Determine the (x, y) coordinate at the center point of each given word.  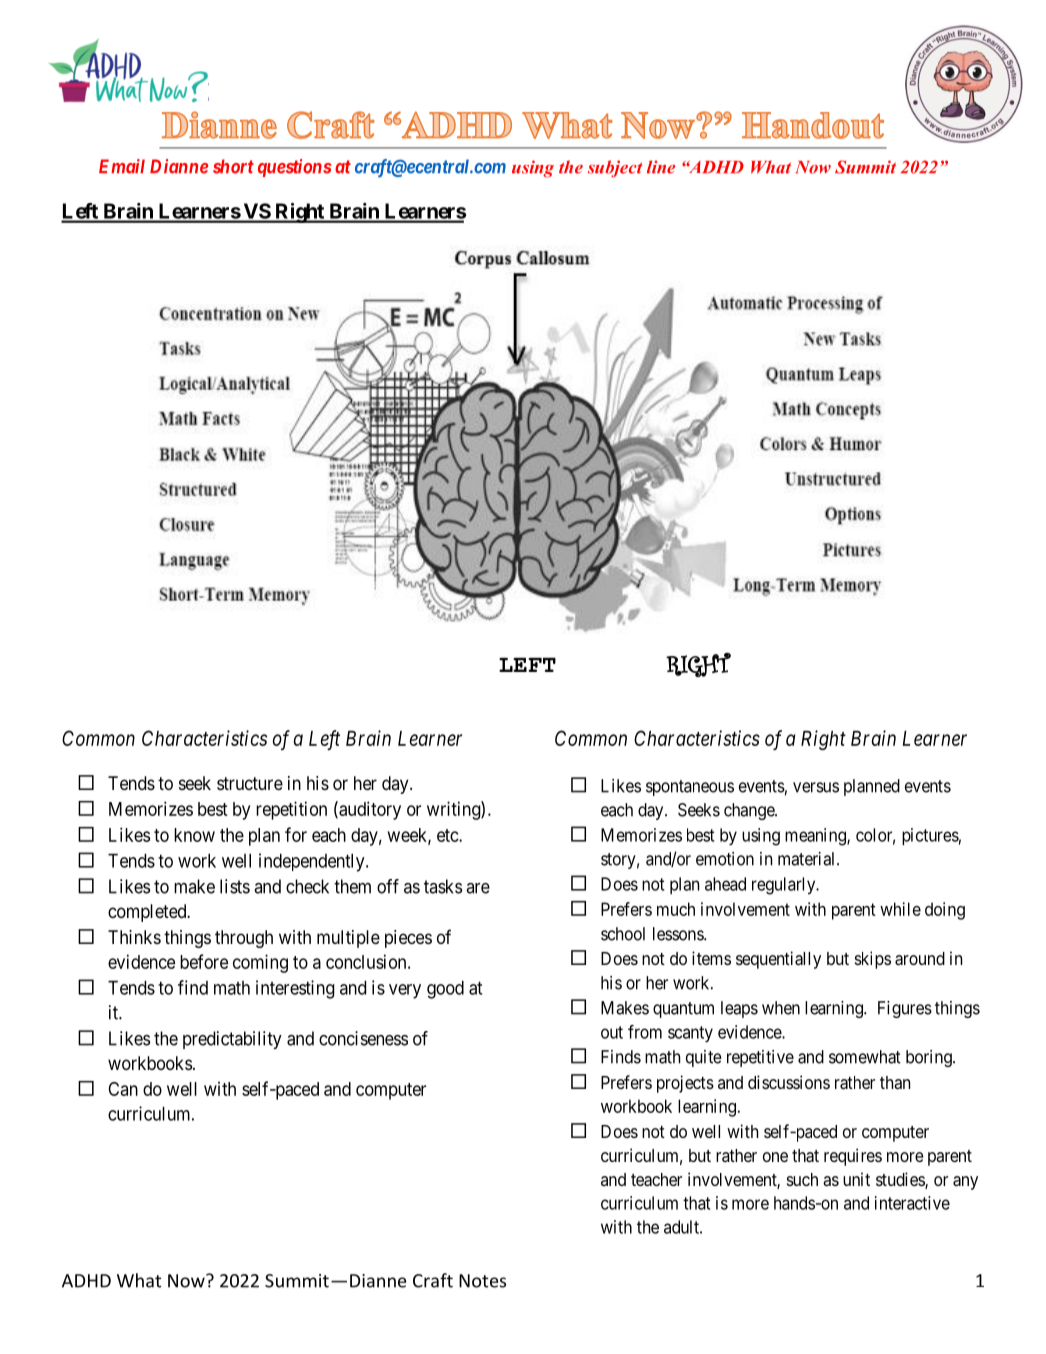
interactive (912, 1203)
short (233, 166)
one (775, 1157)
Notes (482, 1281)
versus (816, 787)
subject (615, 168)
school (623, 934)
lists (235, 886)
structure (250, 783)
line (661, 167)
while (900, 909)
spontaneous (690, 788)
